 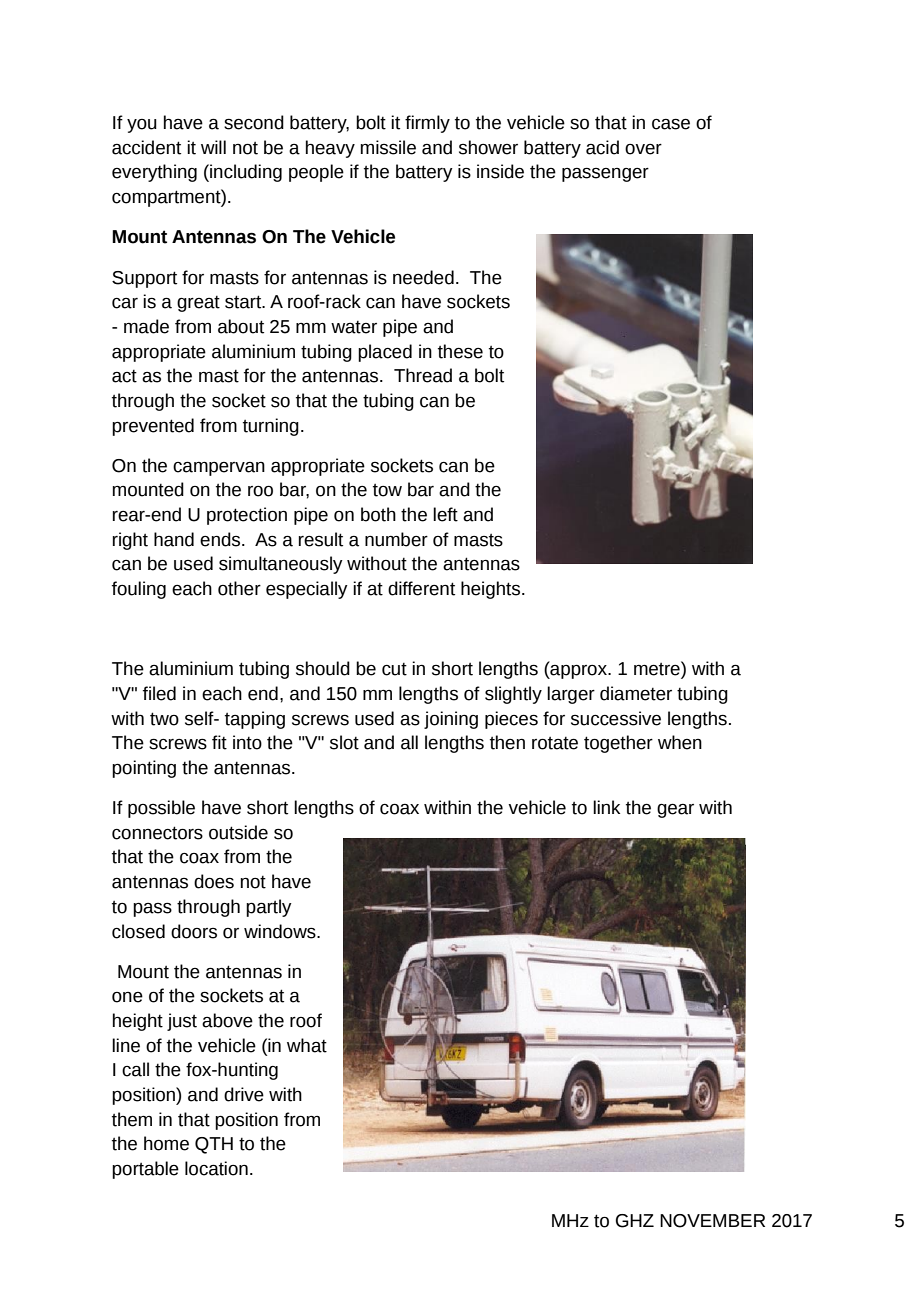 I want to click on over, so click(x=643, y=149).
